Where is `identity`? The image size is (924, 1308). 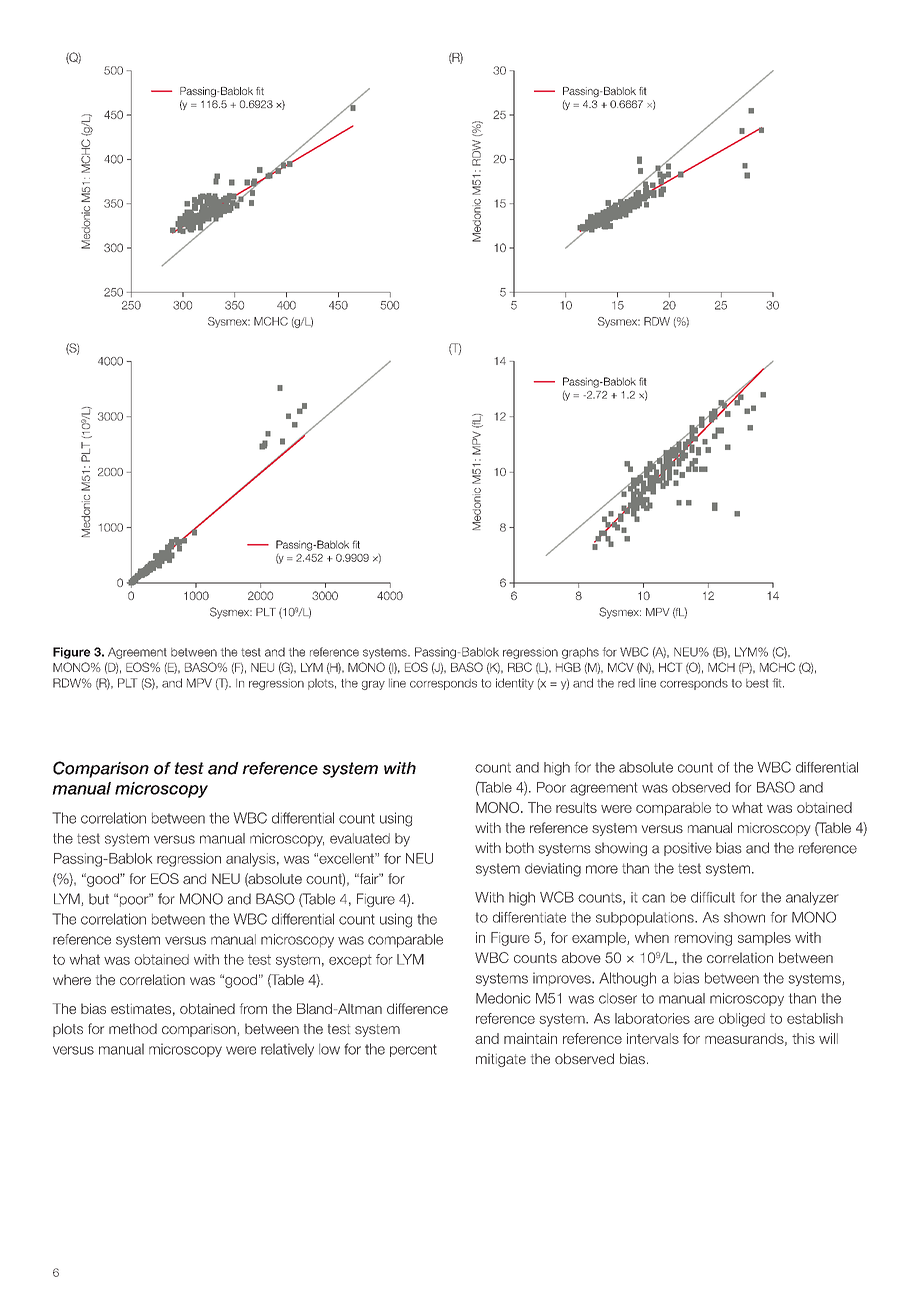
identity is located at coordinates (515, 684).
